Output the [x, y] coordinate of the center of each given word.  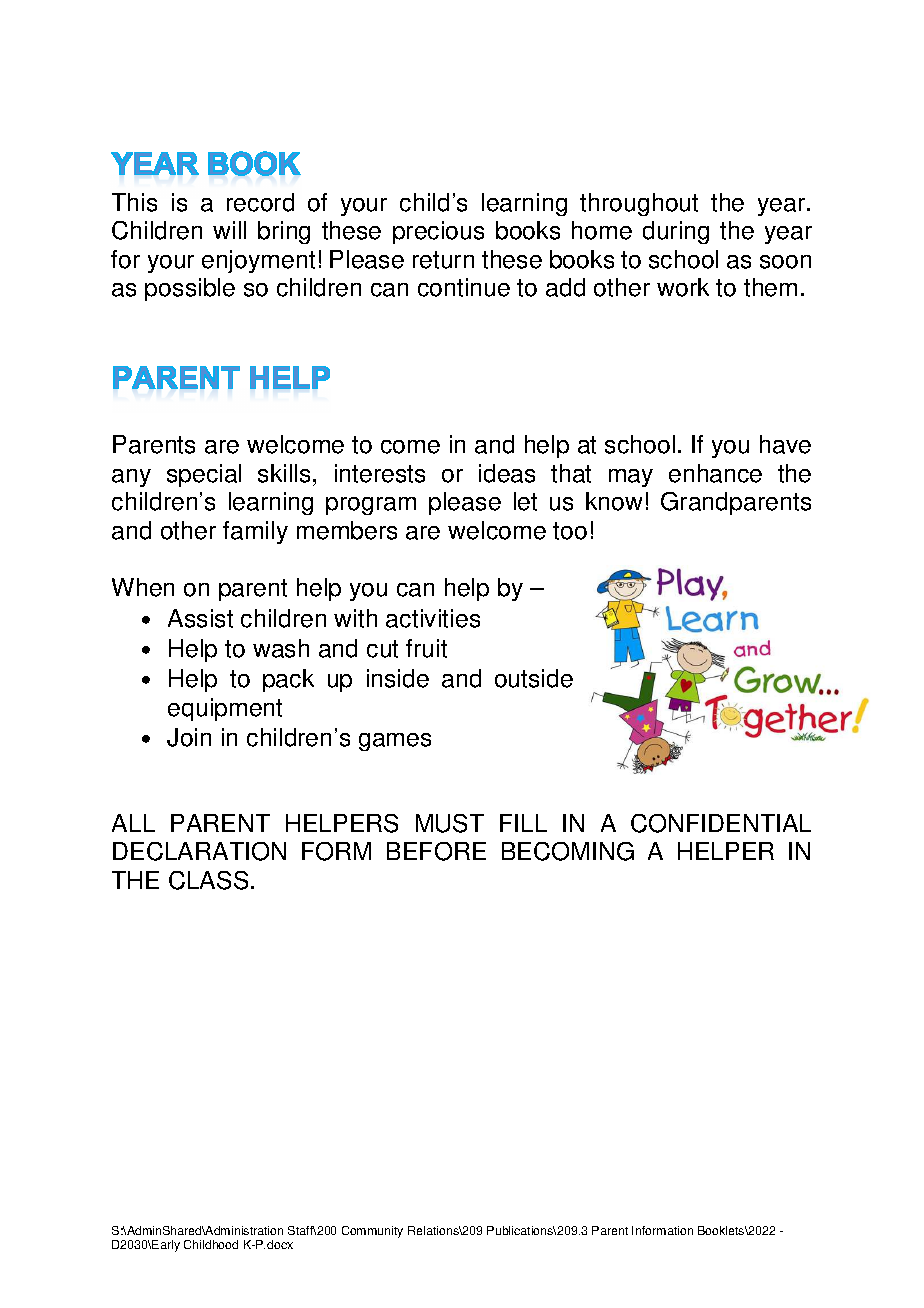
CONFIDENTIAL [721, 823]
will [229, 230]
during [676, 232]
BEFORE [436, 851]
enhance [715, 473]
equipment [225, 709]
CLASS [208, 880]
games [395, 742]
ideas [507, 473]
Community [372, 1232]
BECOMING [568, 851]
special [204, 475]
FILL [523, 823]
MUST [450, 823]
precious [438, 232]
